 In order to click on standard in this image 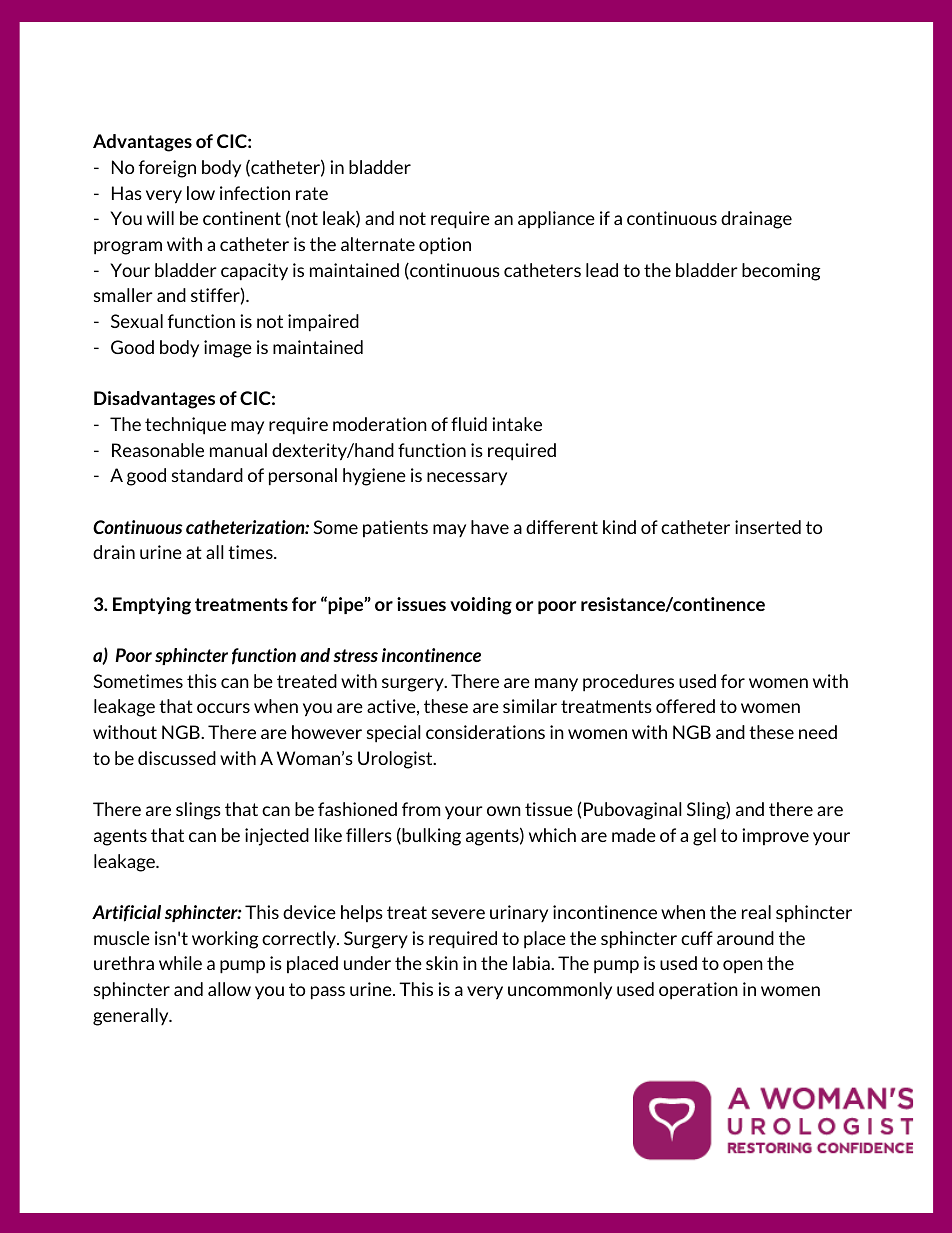, I will do `click(207, 475)`.
